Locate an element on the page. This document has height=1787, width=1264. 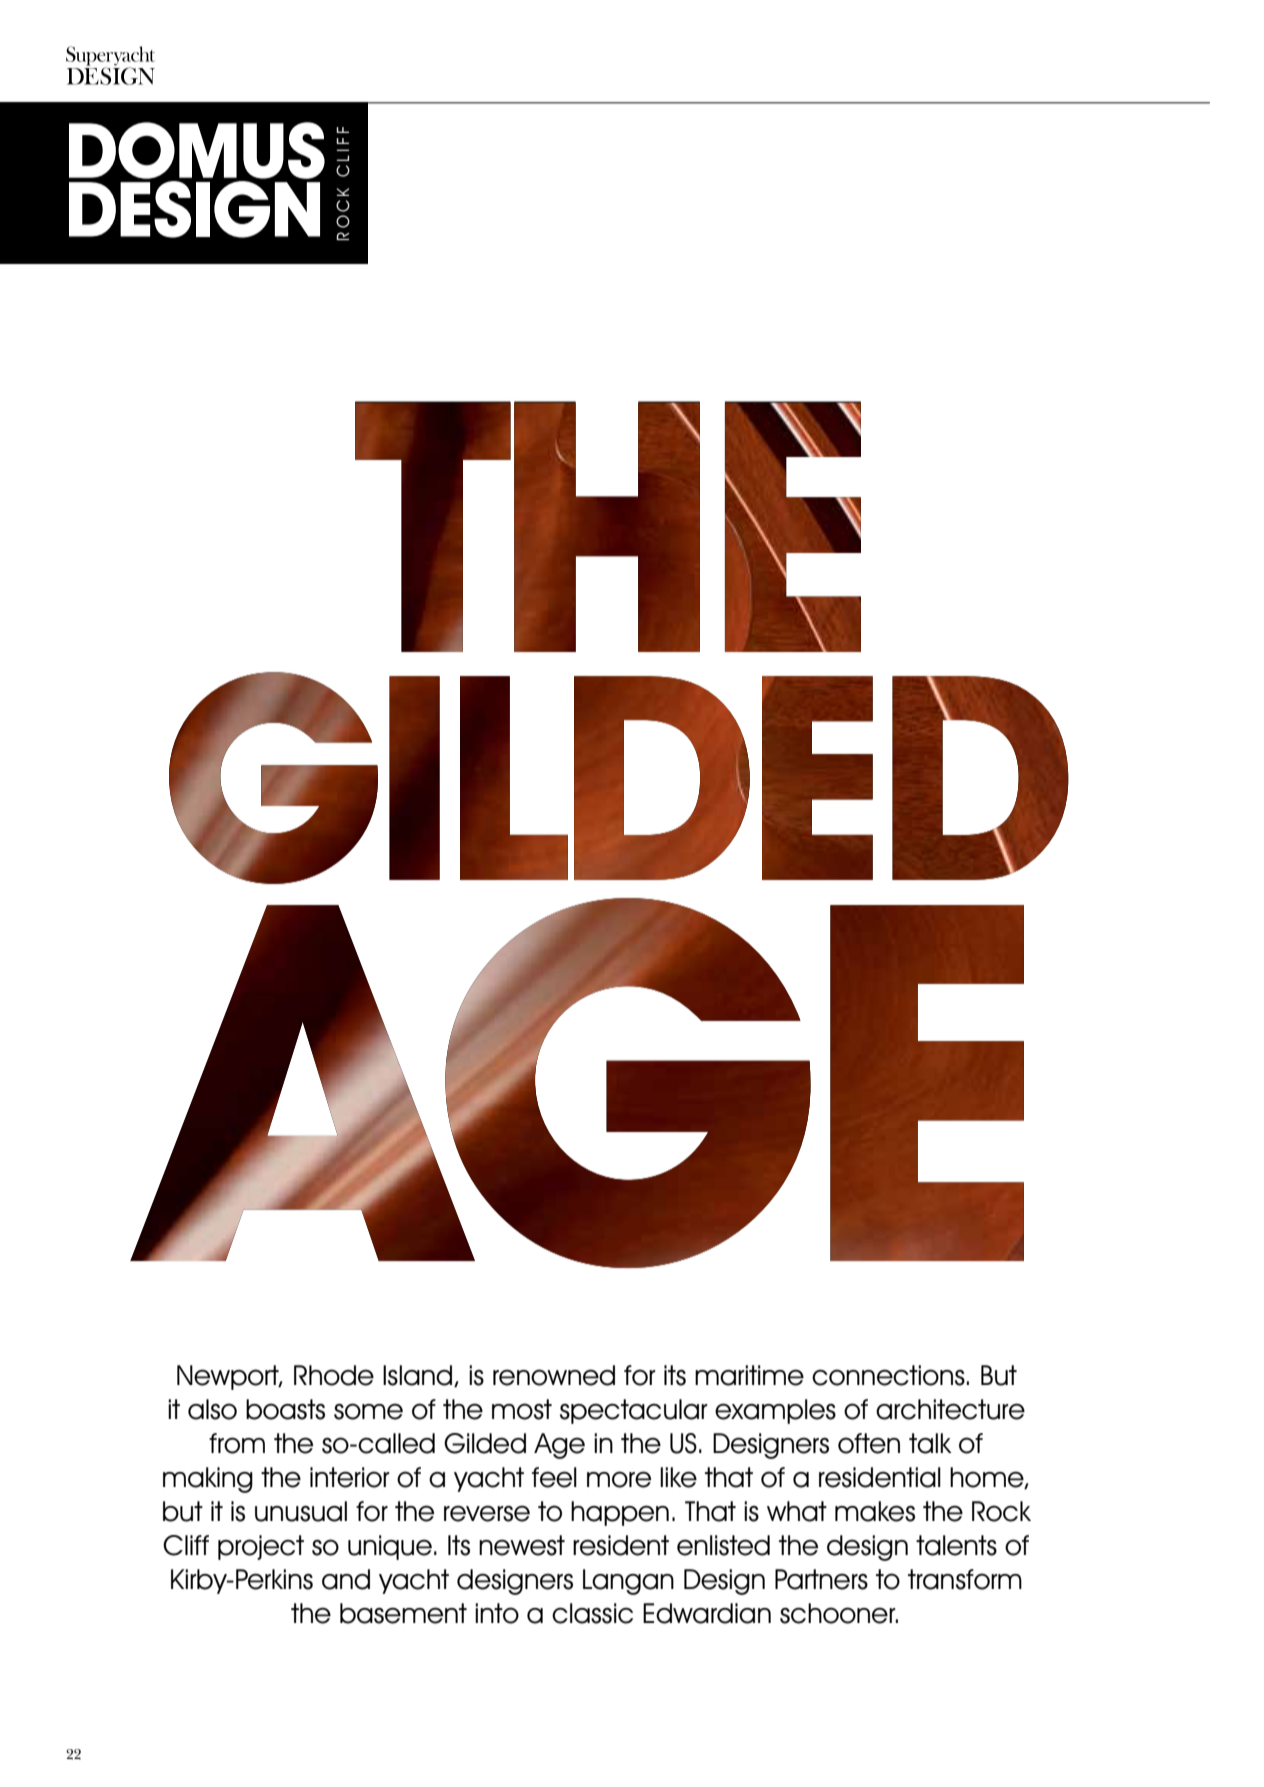
renowned is located at coordinates (554, 1375).
